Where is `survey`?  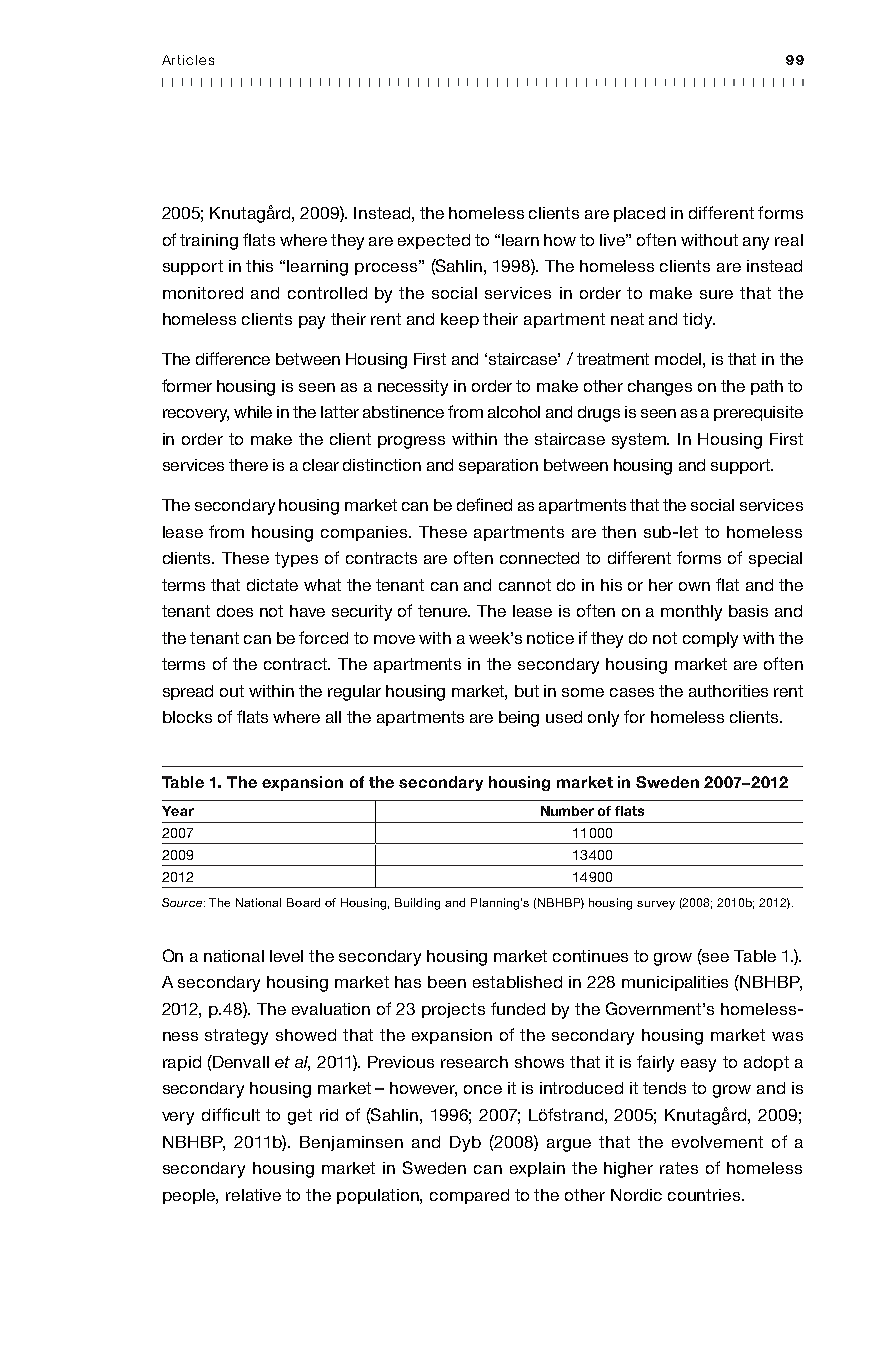 survey is located at coordinates (656, 905).
